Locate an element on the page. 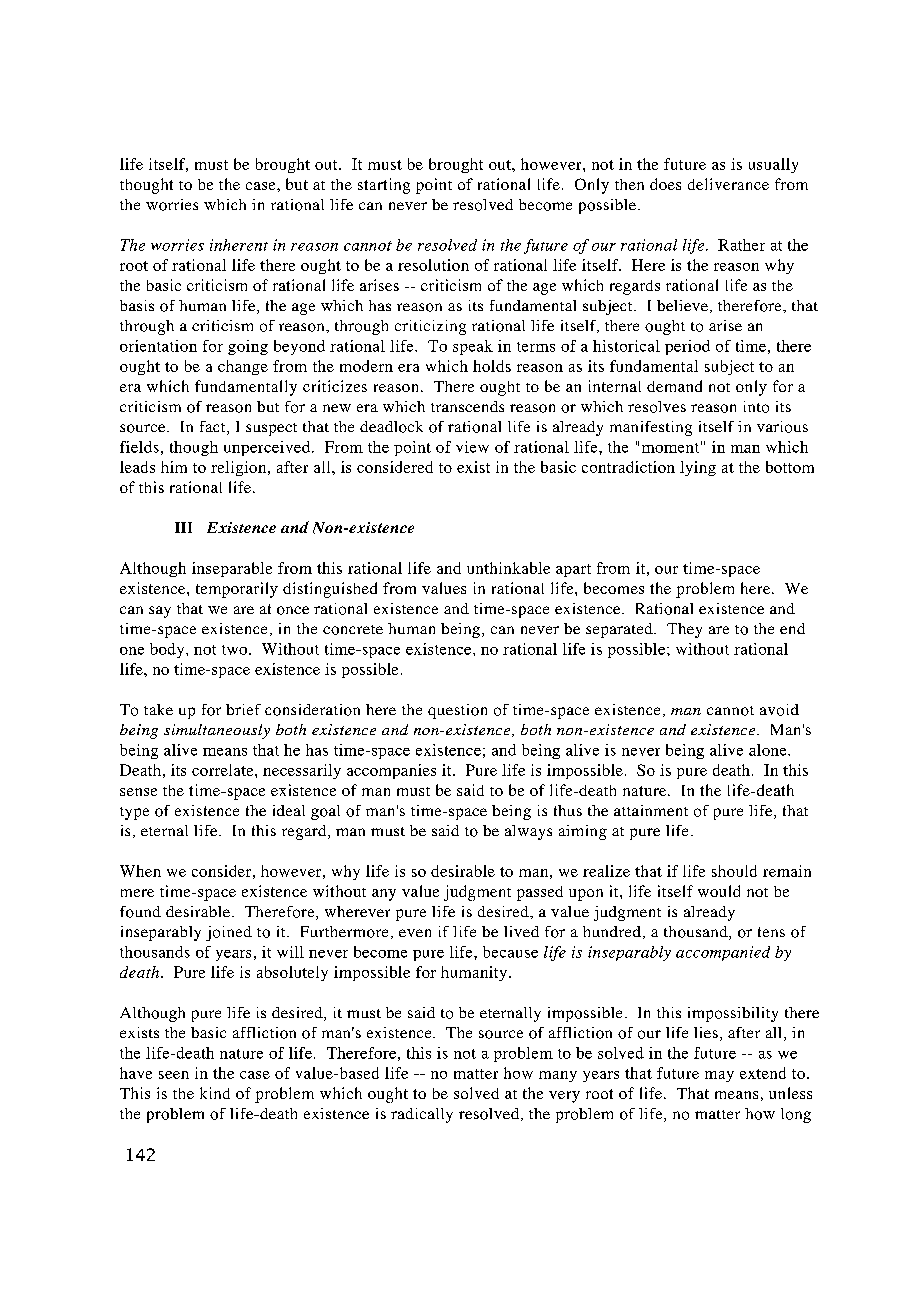 The image size is (924, 1308). even is located at coordinates (415, 933).
